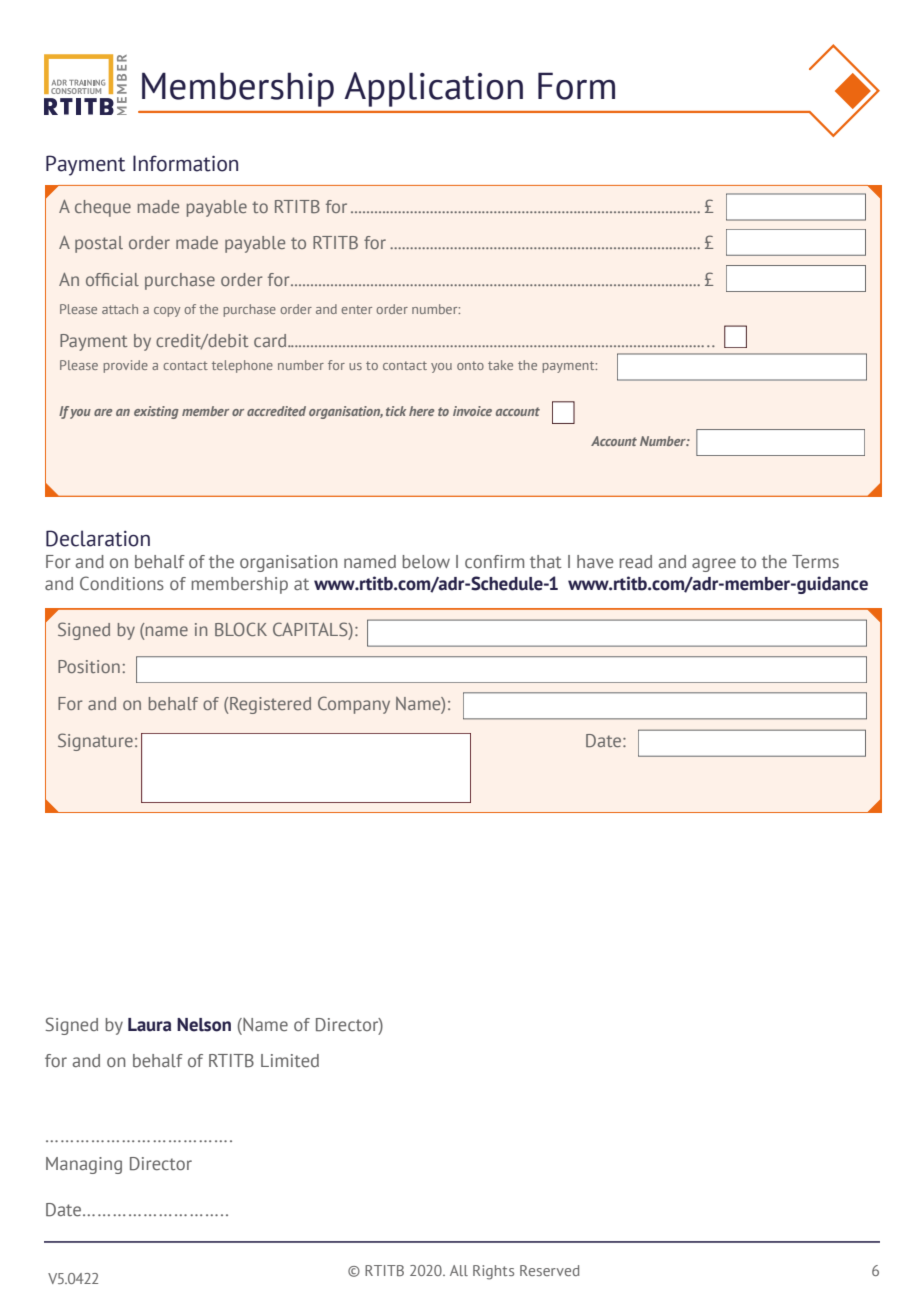  Describe the element at coordinates (167, 312) in the screenshot. I see `copy` at that location.
